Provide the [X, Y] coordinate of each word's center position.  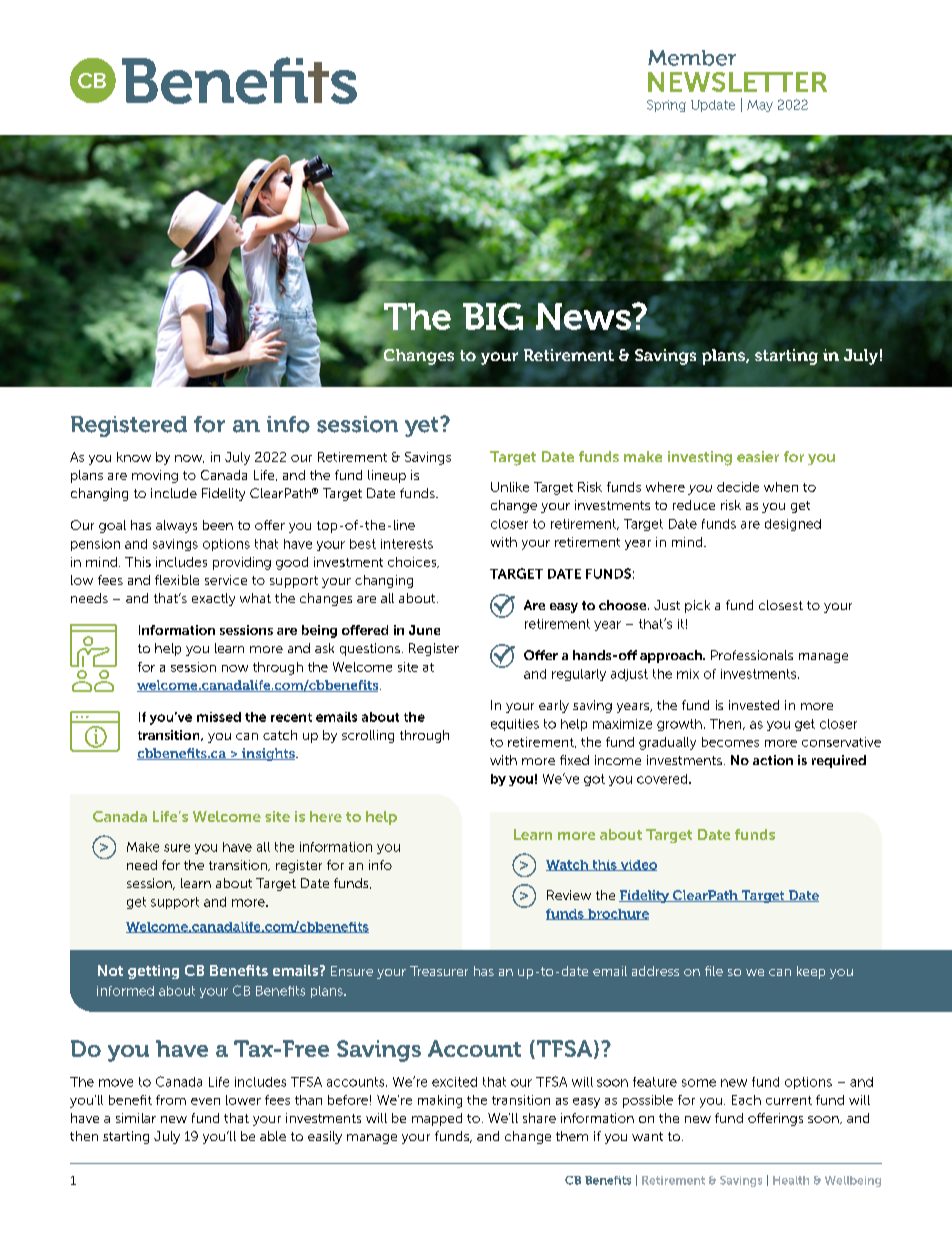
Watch [568, 865]
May [760, 106]
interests [407, 544]
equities [515, 725]
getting [153, 972]
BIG [493, 316]
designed [793, 525]
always [176, 526]
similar [136, 1118]
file [714, 971]
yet [423, 427]
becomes [730, 742]
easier [758, 456]
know [134, 457]
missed [219, 717]
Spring [666, 106]
